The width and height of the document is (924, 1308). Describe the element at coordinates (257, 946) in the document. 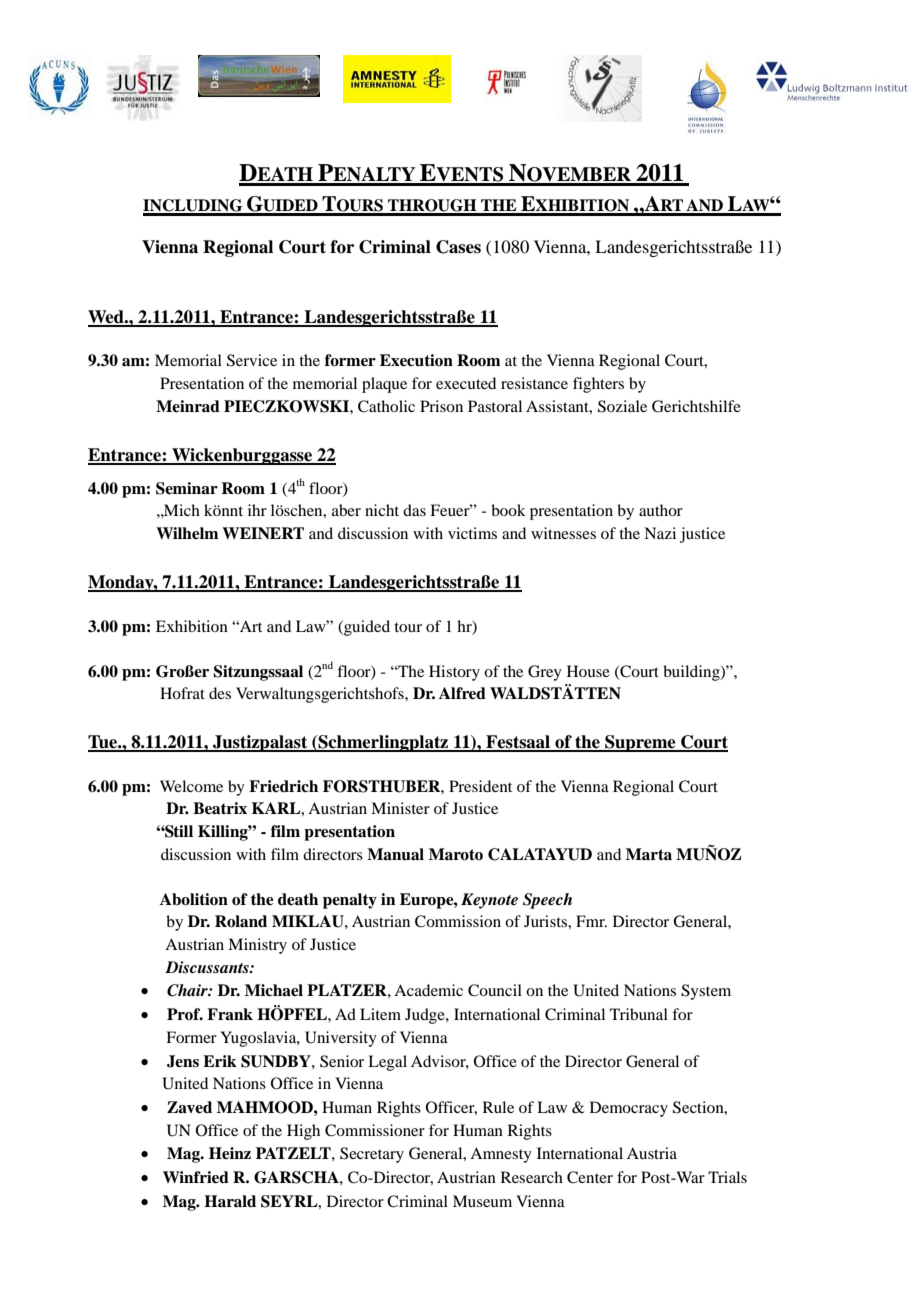

I see `Ministry` at that location.
